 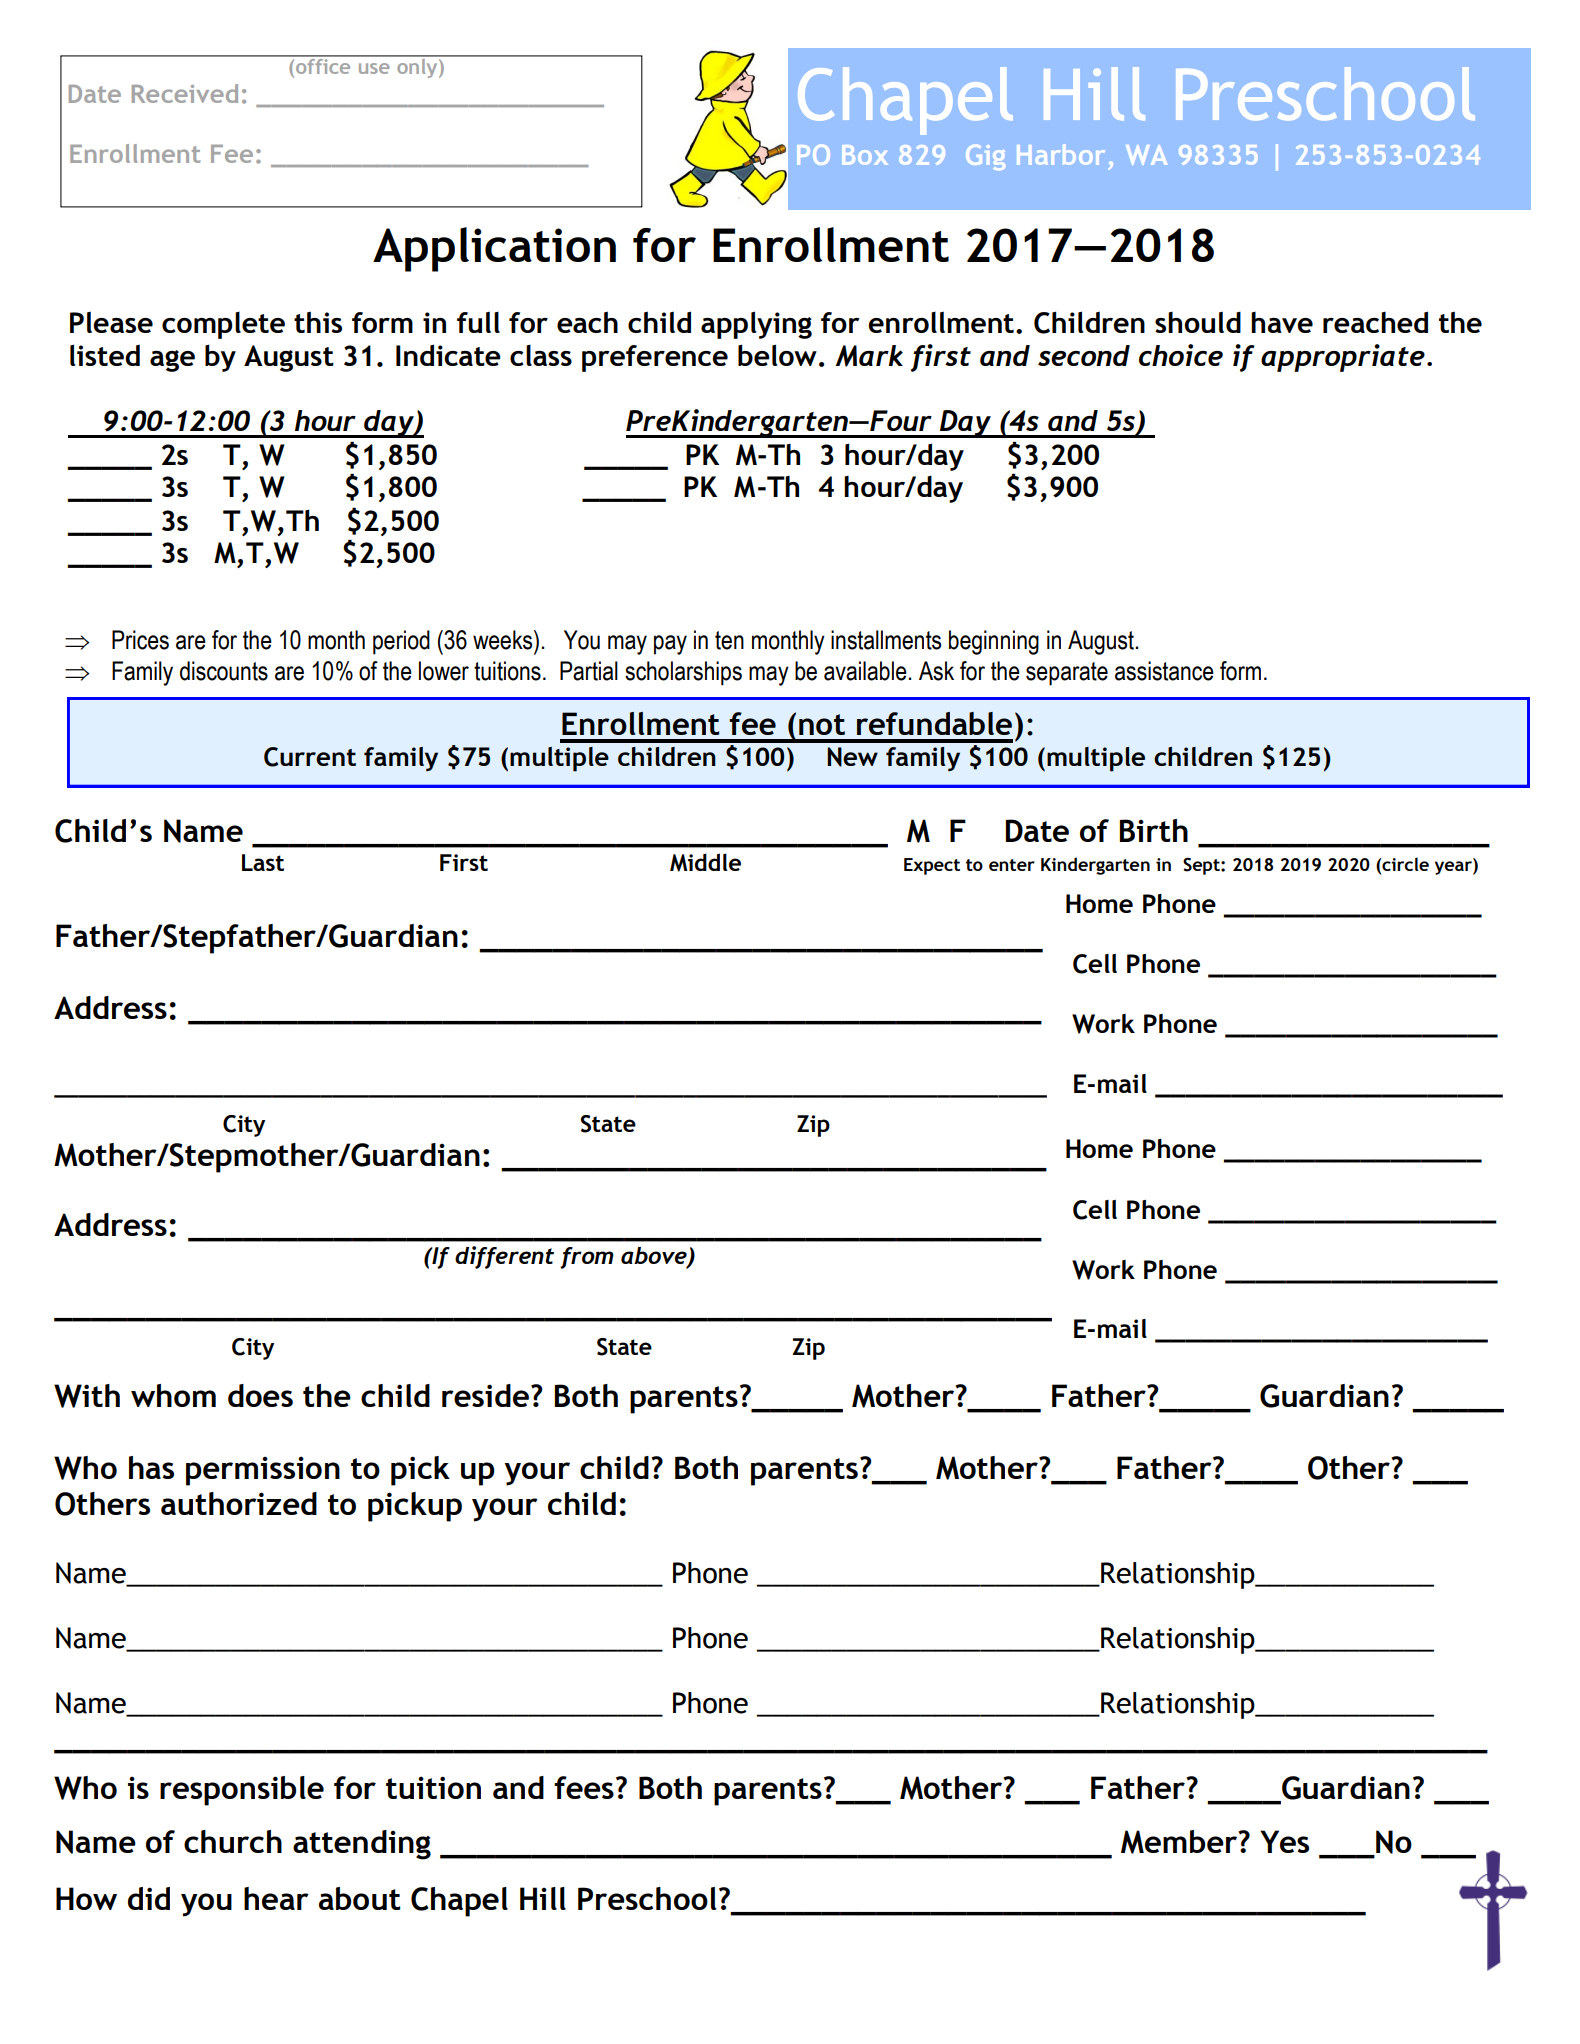 What do you see at coordinates (233, 1841) in the screenshot?
I see `church` at bounding box center [233, 1841].
